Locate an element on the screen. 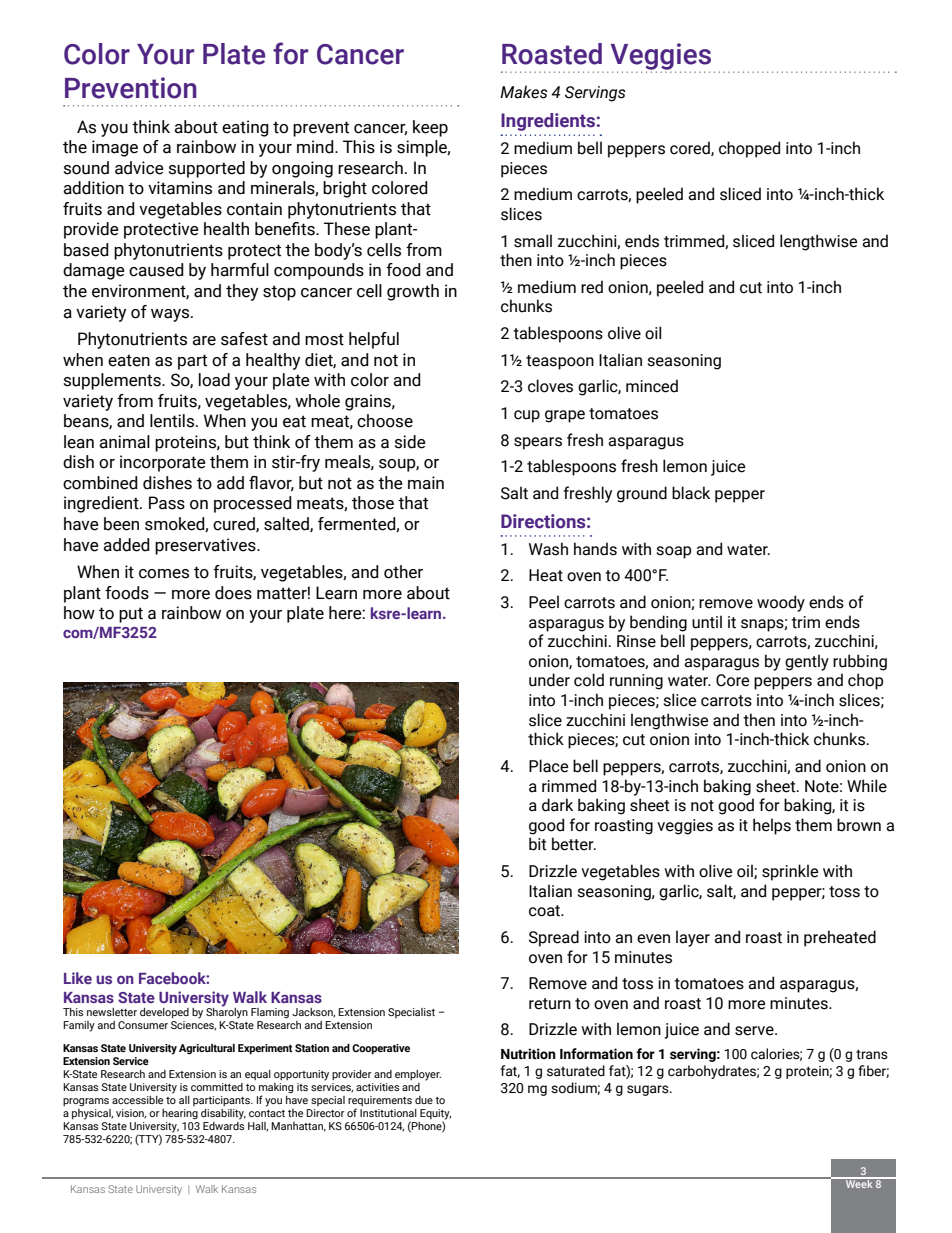 This screenshot has width=952, height=1233. keep is located at coordinates (430, 128).
